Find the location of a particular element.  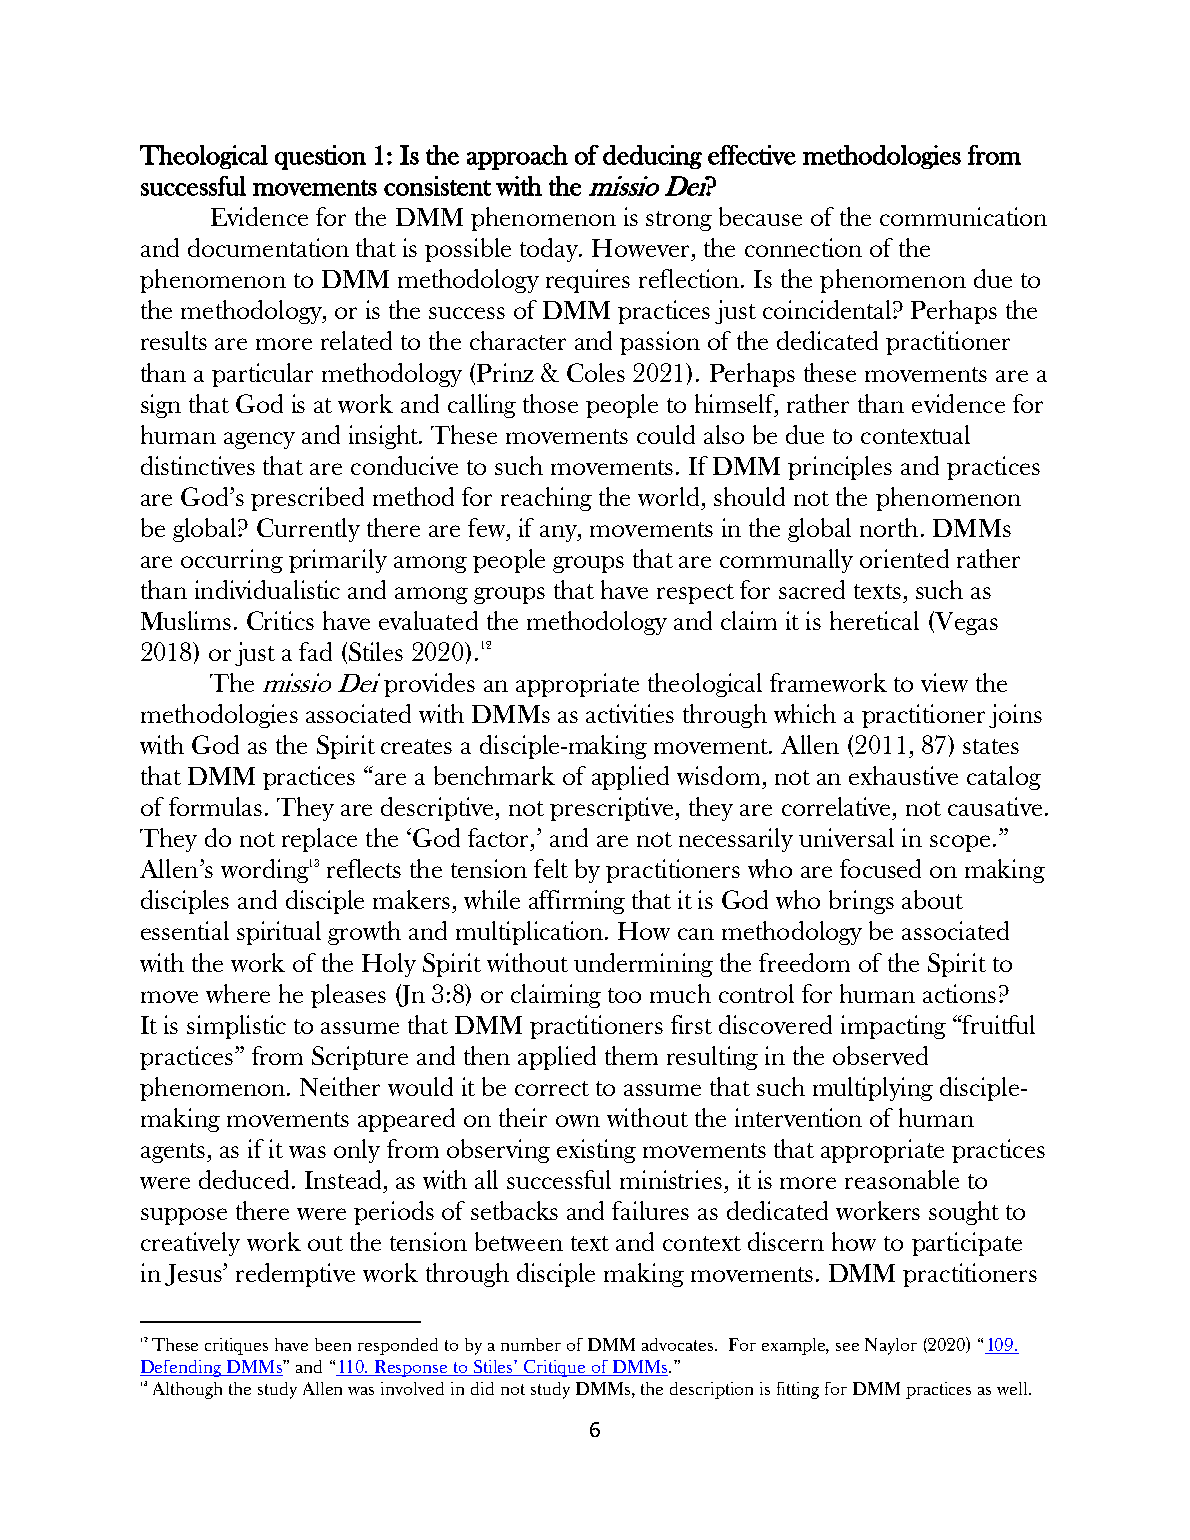

deducing is located at coordinates (652, 157).
